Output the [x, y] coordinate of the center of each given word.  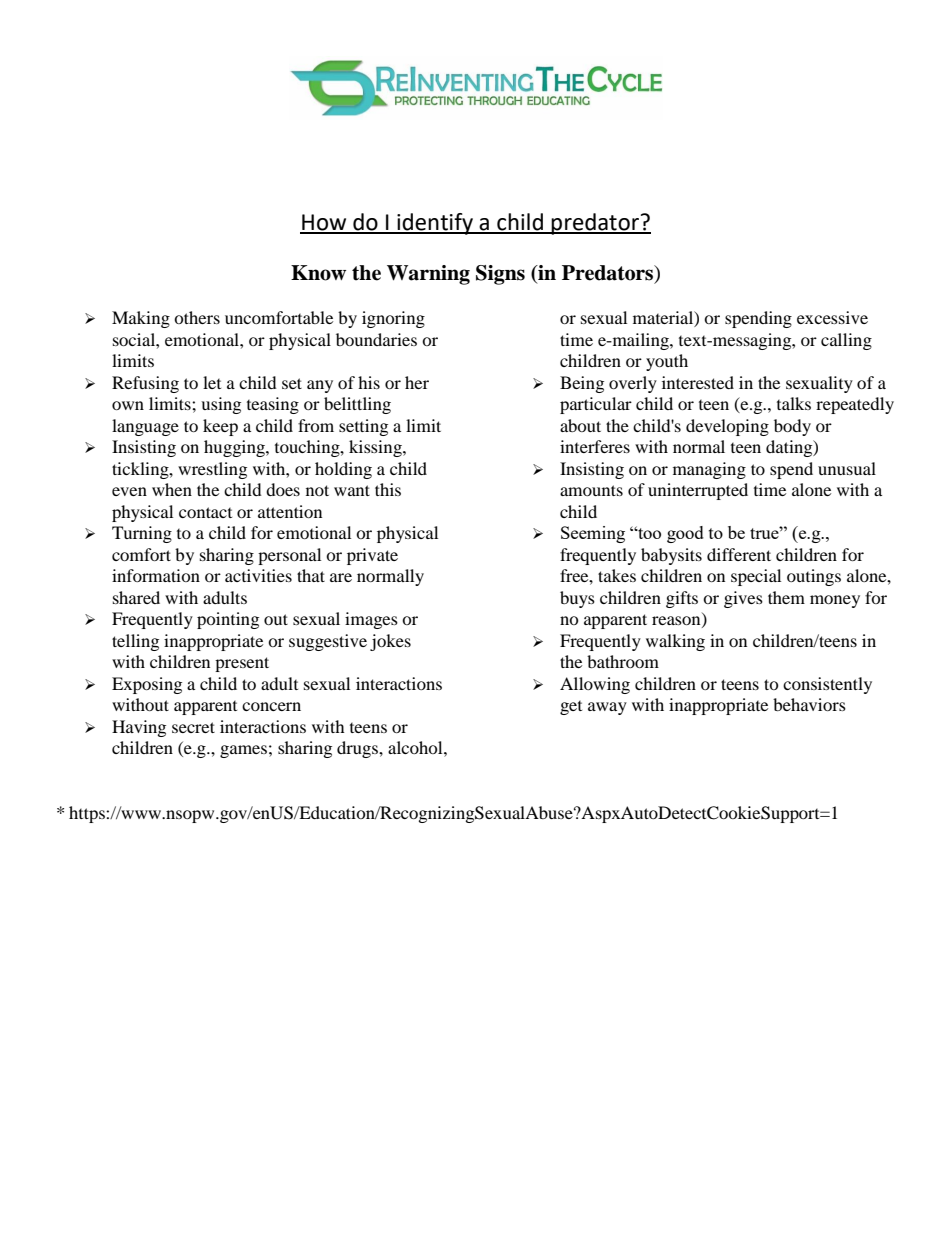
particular [596, 405]
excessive [832, 317]
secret [193, 727]
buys [577, 599]
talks [794, 403]
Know [318, 273]
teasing [273, 405]
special [756, 577]
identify [435, 224]
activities [258, 575]
